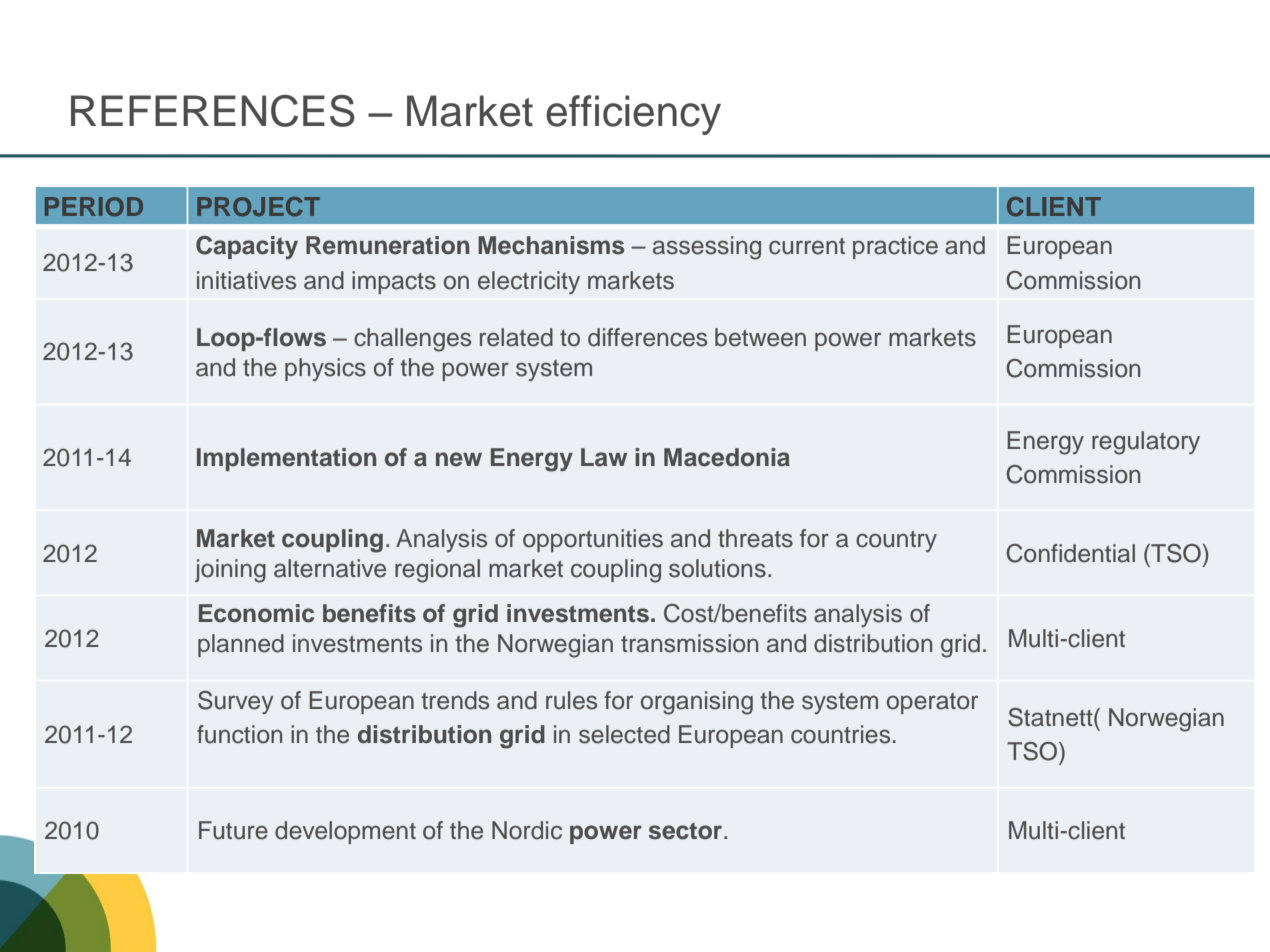 This screenshot has height=952, width=1270. I want to click on Law, so click(604, 457).
